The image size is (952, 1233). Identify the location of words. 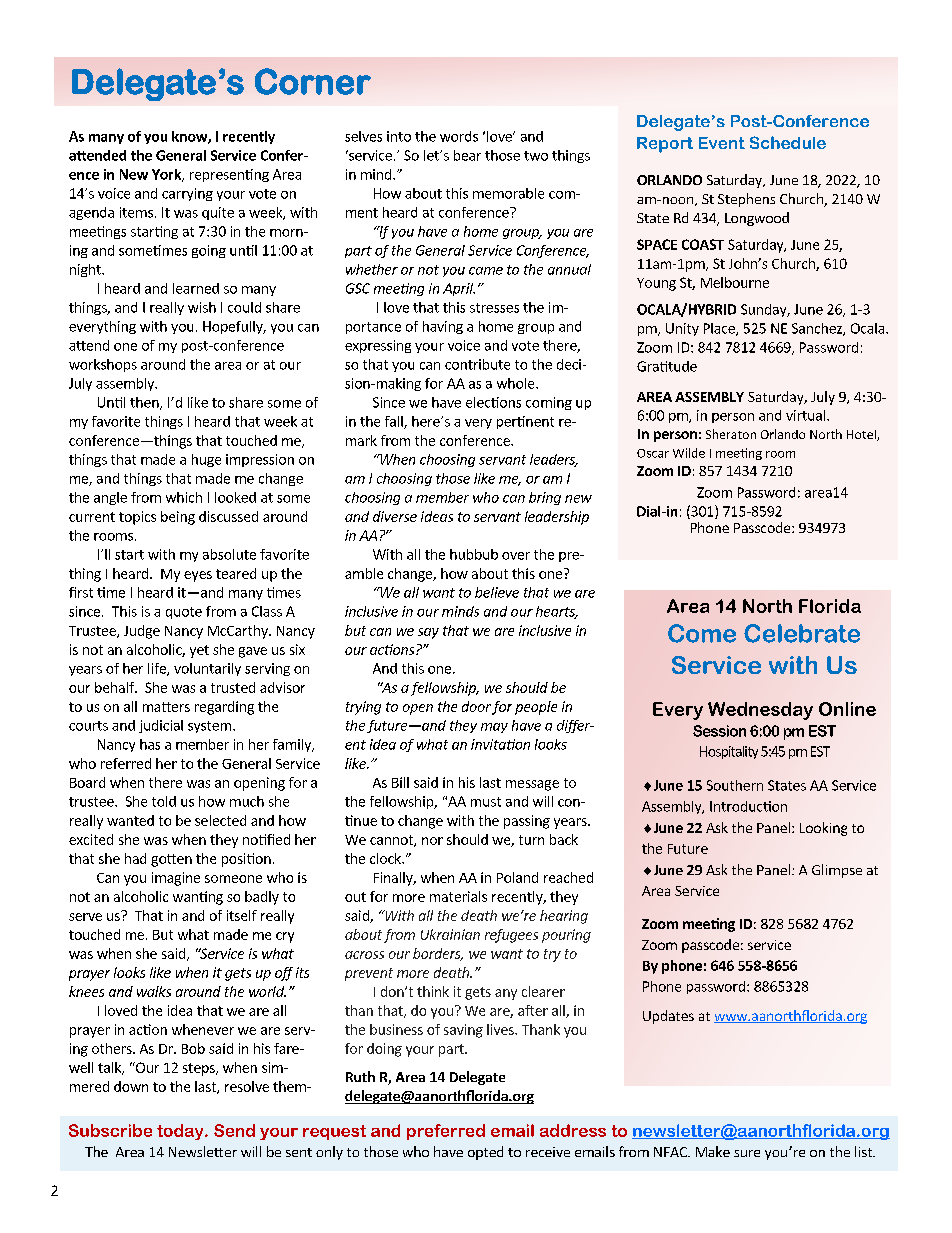
(459, 136).
